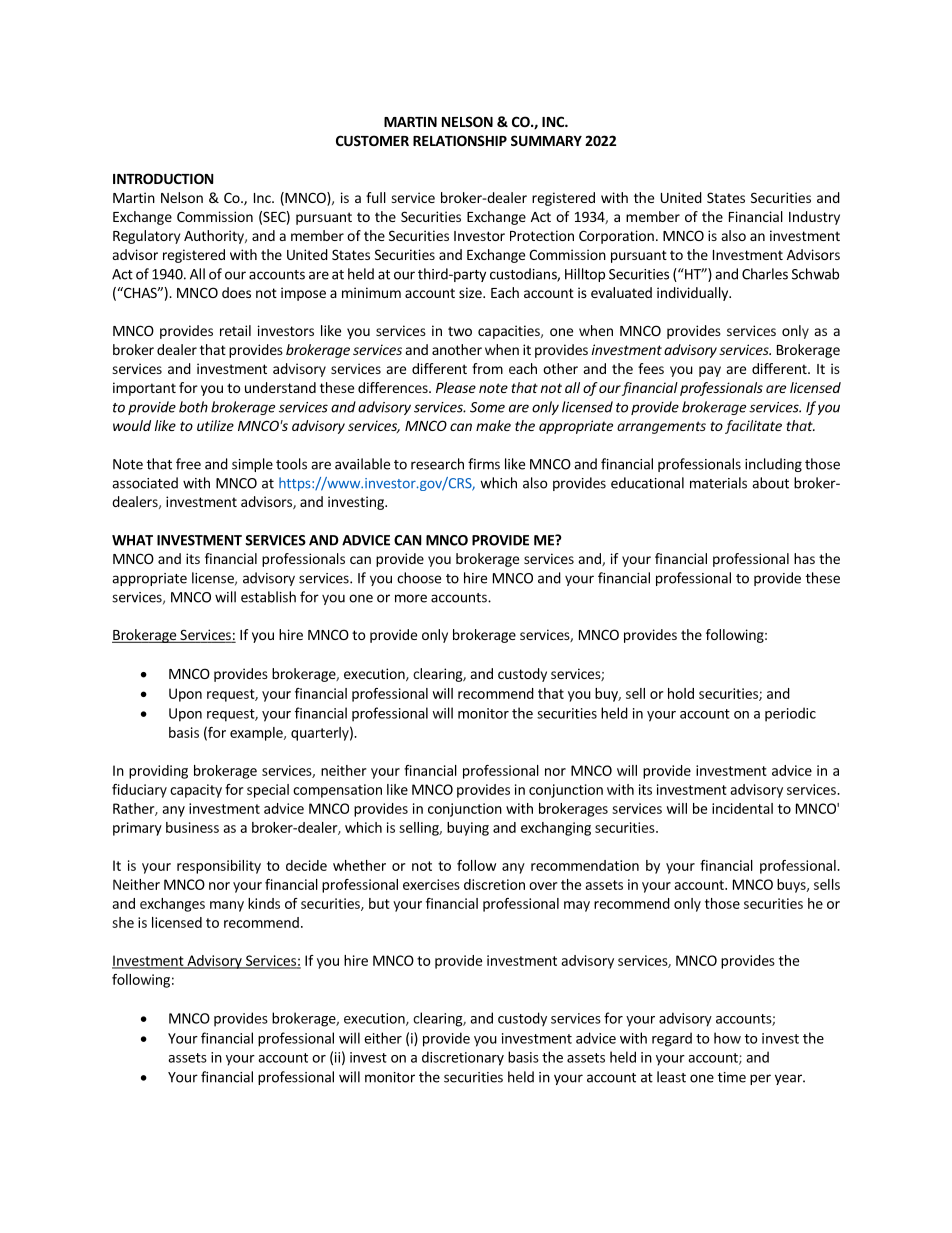 The height and width of the page is (1233, 952). I want to click on INTRODUCTION, so click(163, 178).
